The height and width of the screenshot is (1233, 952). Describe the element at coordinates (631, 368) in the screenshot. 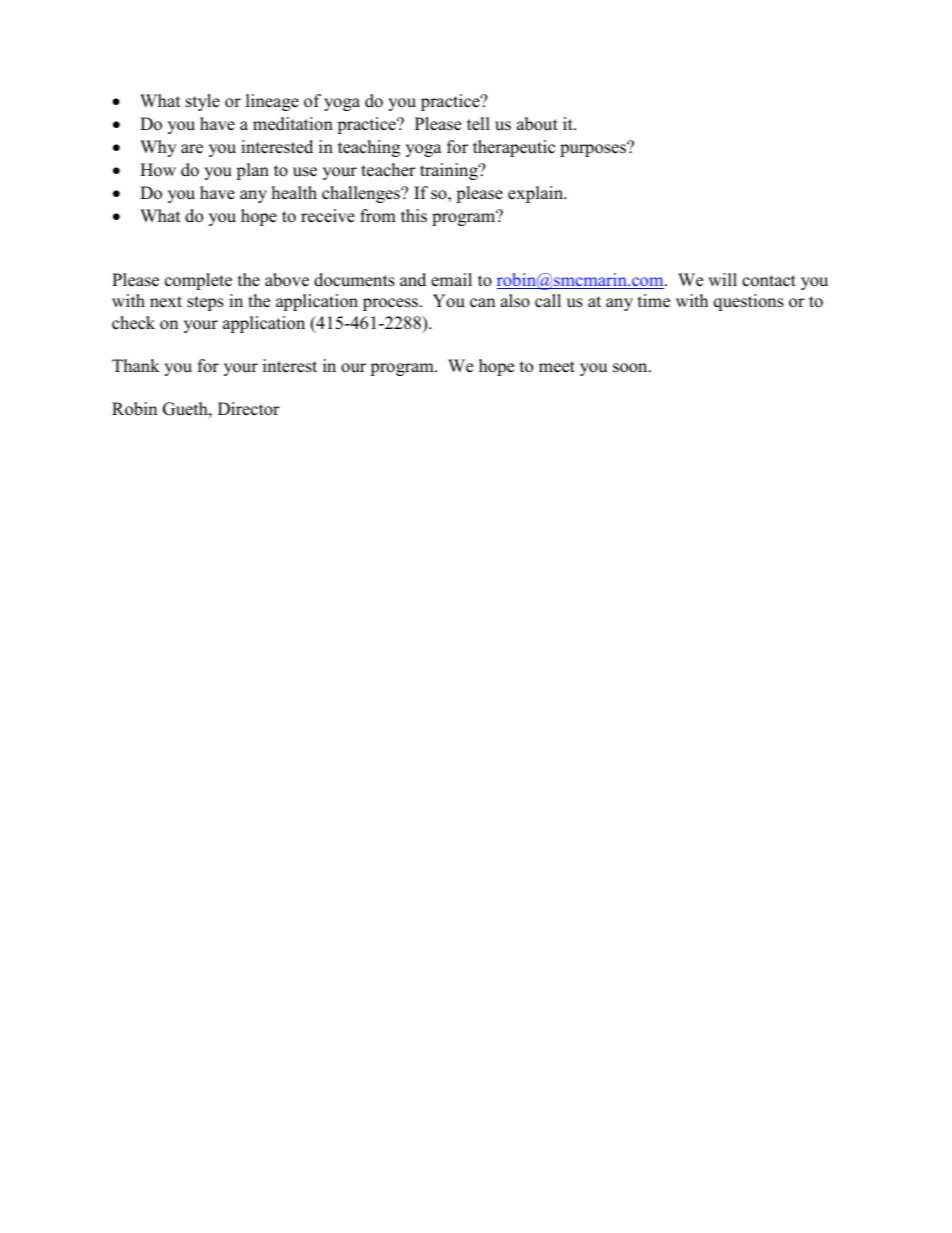

I see `soon` at that location.
